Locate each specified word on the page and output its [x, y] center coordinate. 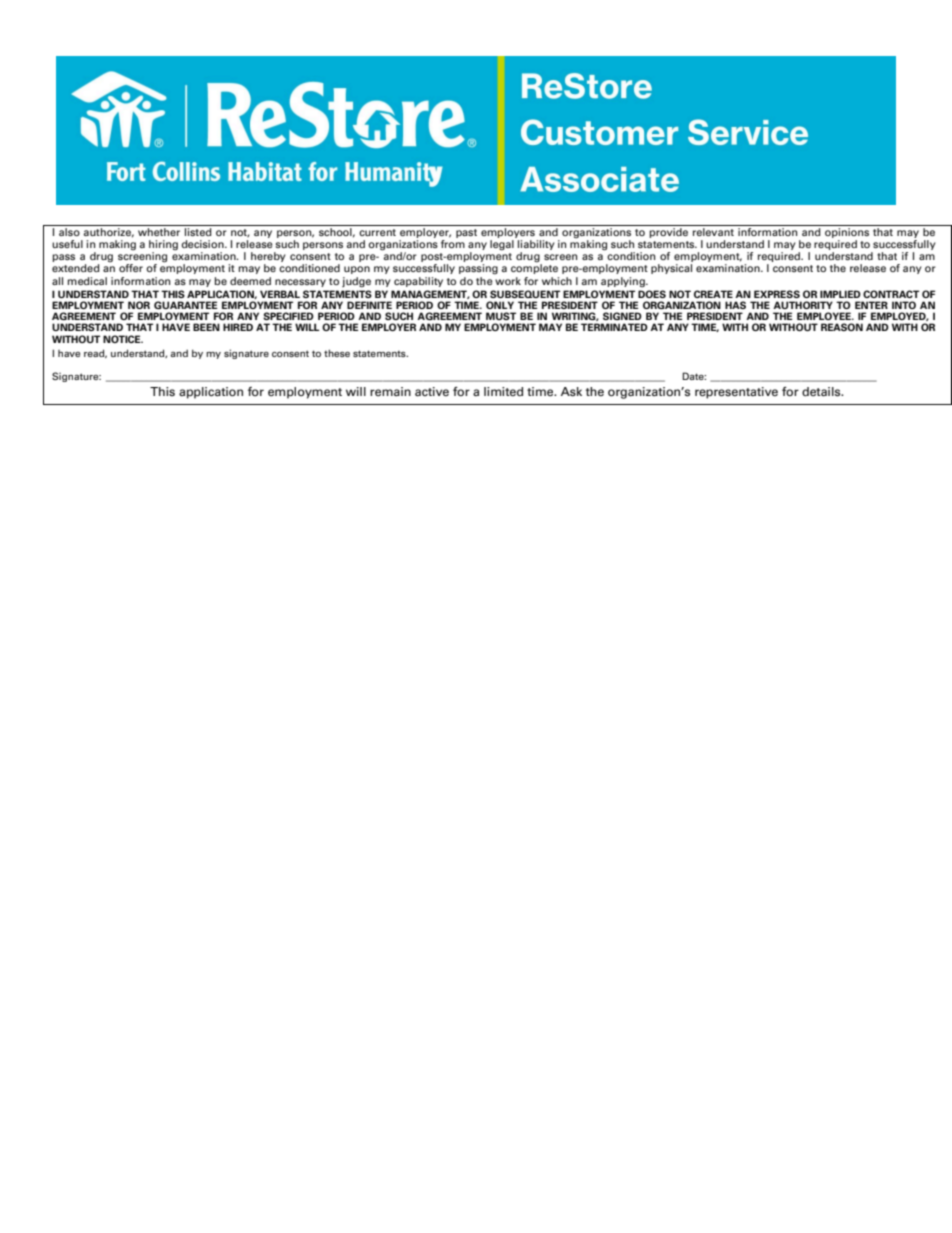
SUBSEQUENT [525, 294]
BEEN [206, 327]
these [337, 353]
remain [390, 392]
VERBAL [280, 294]
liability [536, 246]
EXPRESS [777, 294]
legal [502, 245]
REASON [842, 327]
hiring [163, 246]
